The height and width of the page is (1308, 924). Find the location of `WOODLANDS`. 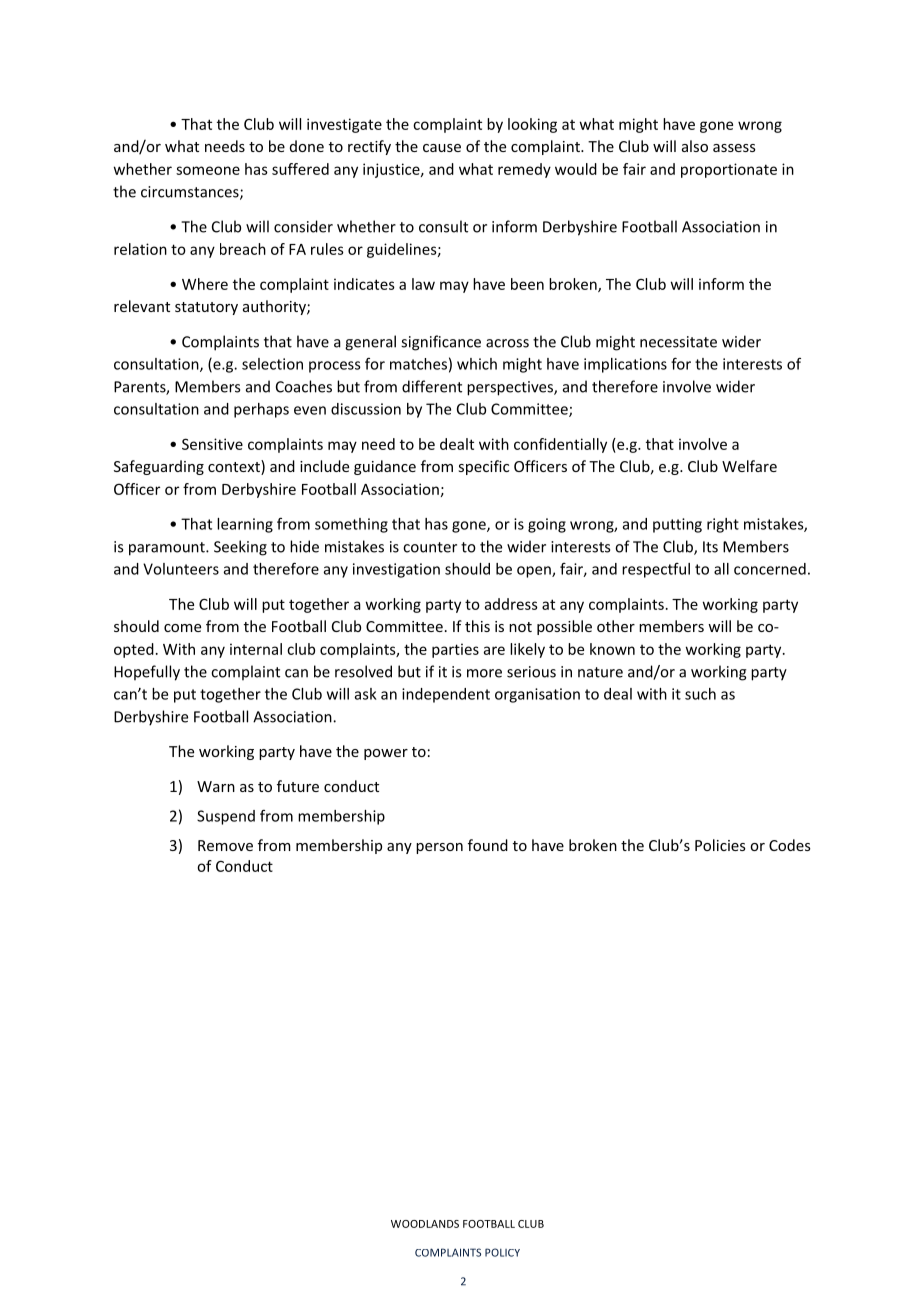

WOODLANDS is located at coordinates (425, 1224).
